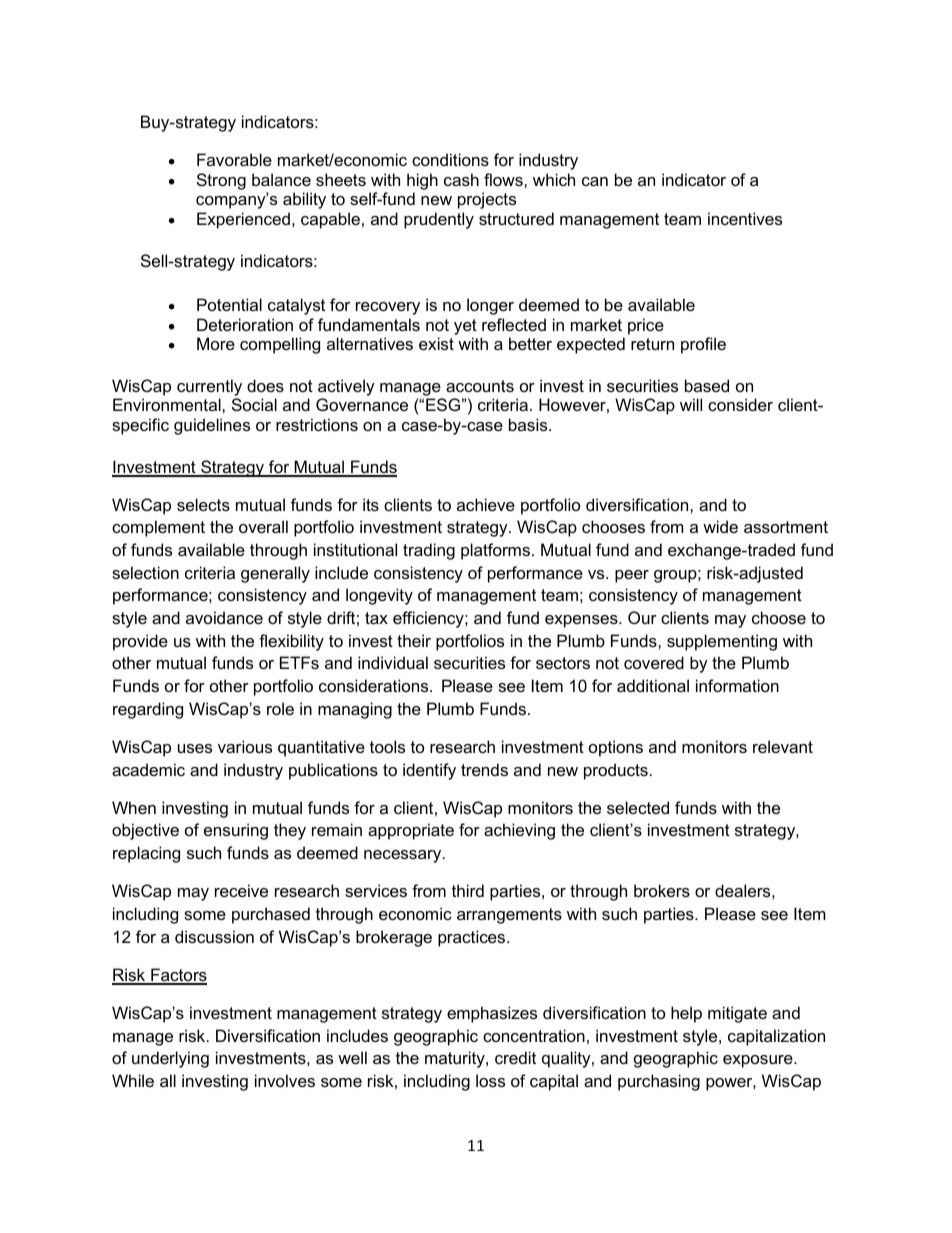 This screenshot has width=952, height=1233. Describe the element at coordinates (722, 642) in the screenshot. I see `supplementing` at that location.
